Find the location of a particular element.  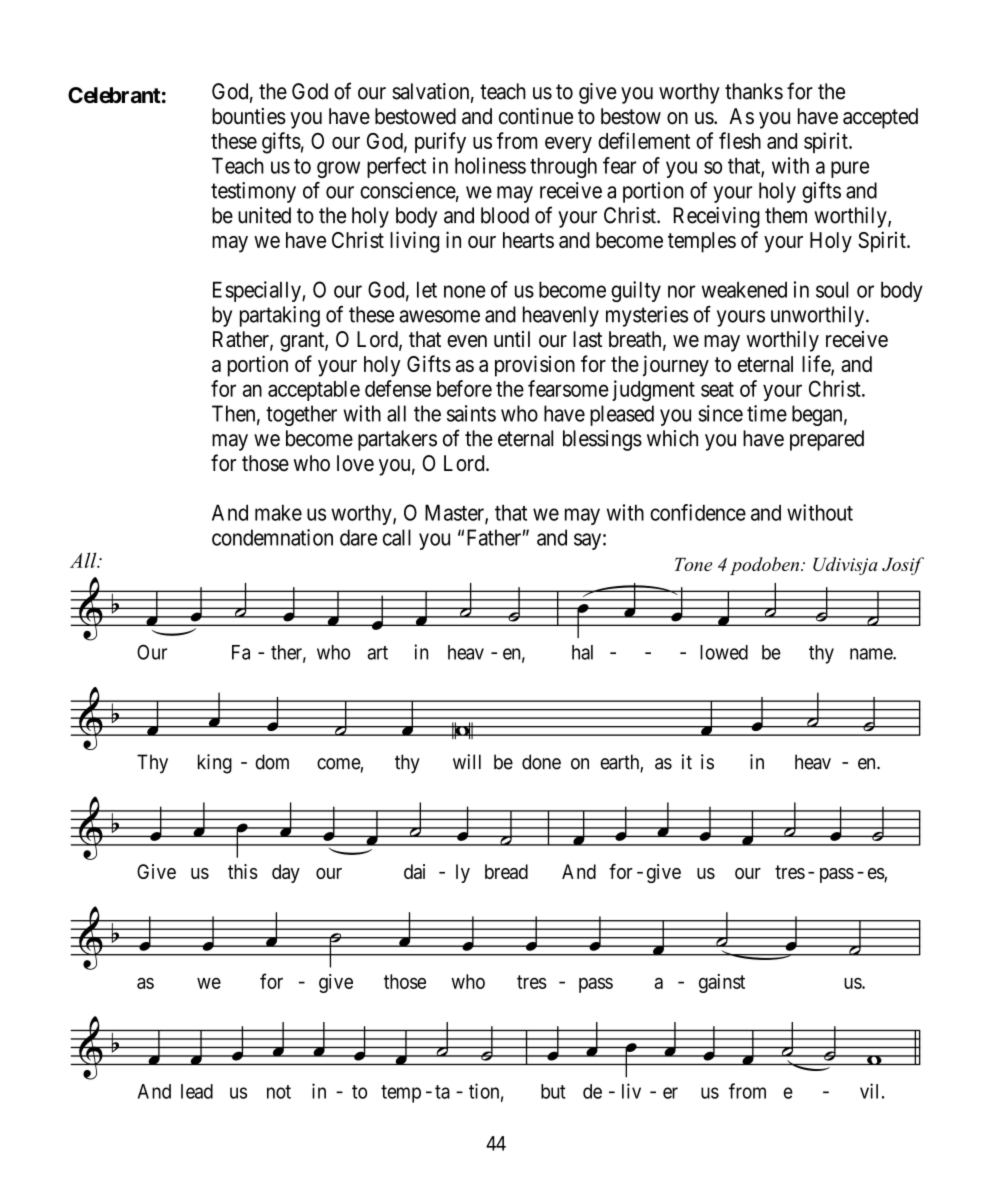

not is located at coordinates (279, 1092).
